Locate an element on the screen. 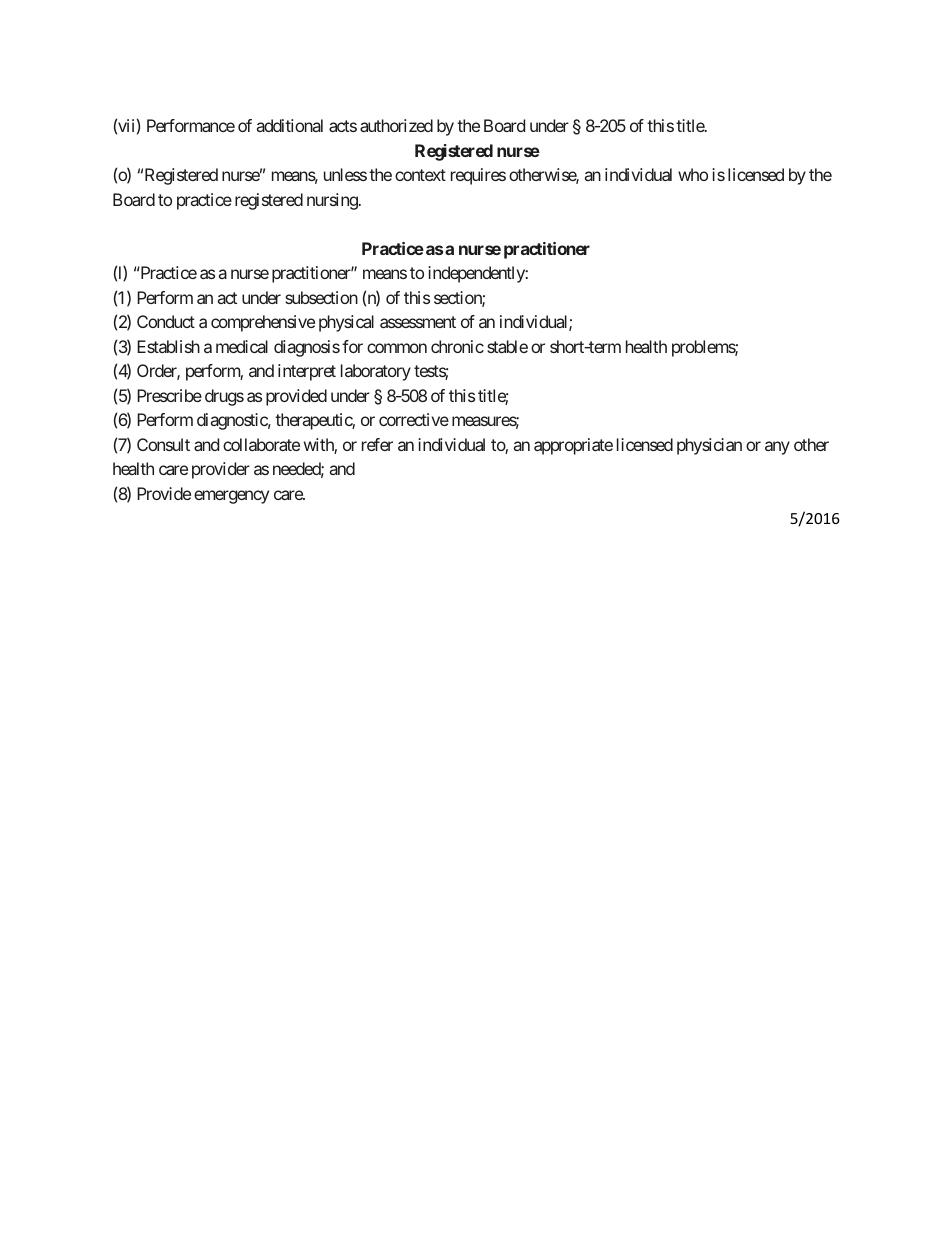 This screenshot has width=952, height=1233. interpret is located at coordinates (307, 372).
